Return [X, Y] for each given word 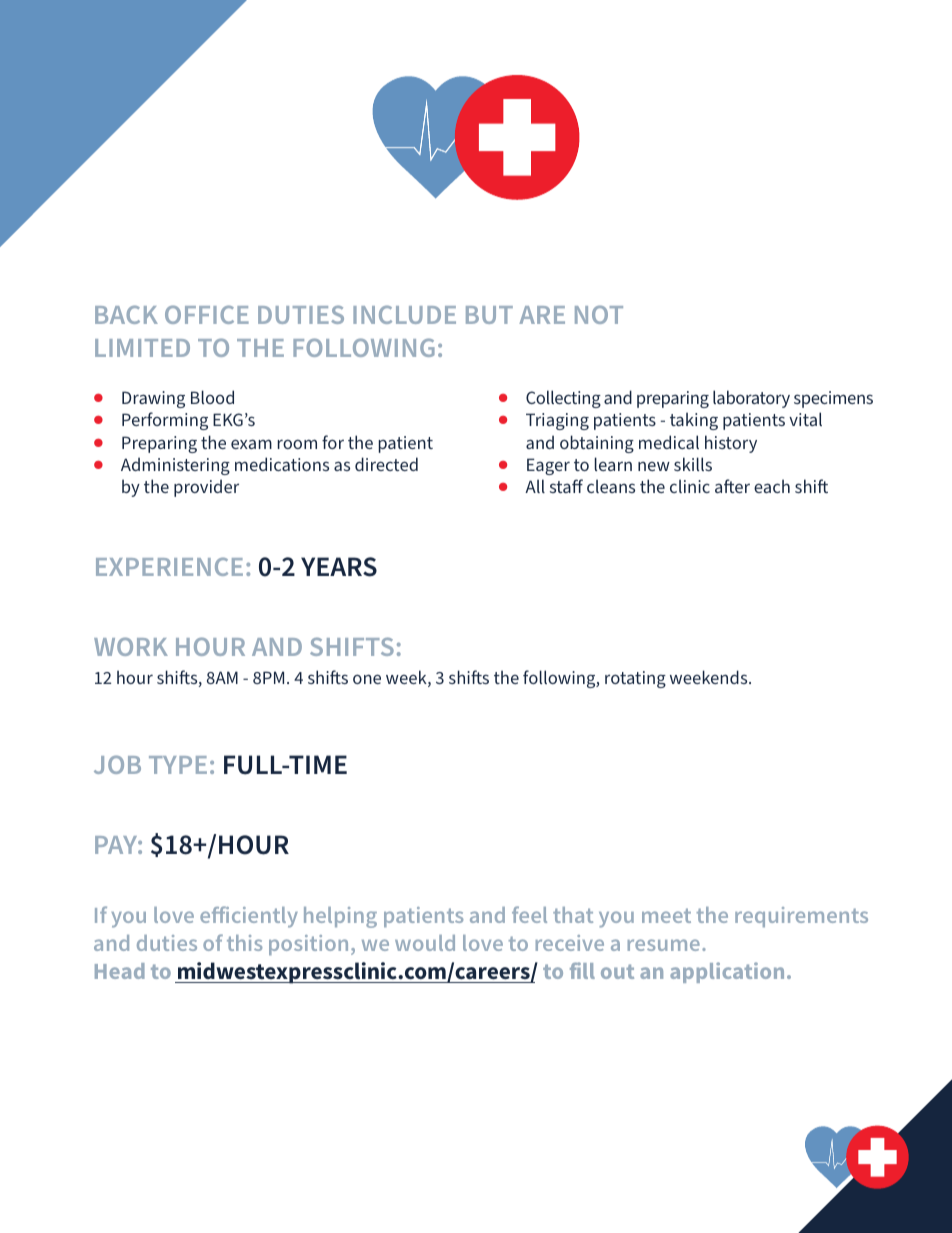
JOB [117, 764]
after [732, 486]
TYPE [178, 765]
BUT [489, 315]
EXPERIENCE [169, 566]
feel [529, 914]
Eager [548, 466]
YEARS [339, 567]
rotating [635, 679]
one [367, 679]
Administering [175, 466]
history [731, 444]
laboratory [751, 399]
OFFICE [207, 314]
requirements [801, 917]
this [244, 943]
